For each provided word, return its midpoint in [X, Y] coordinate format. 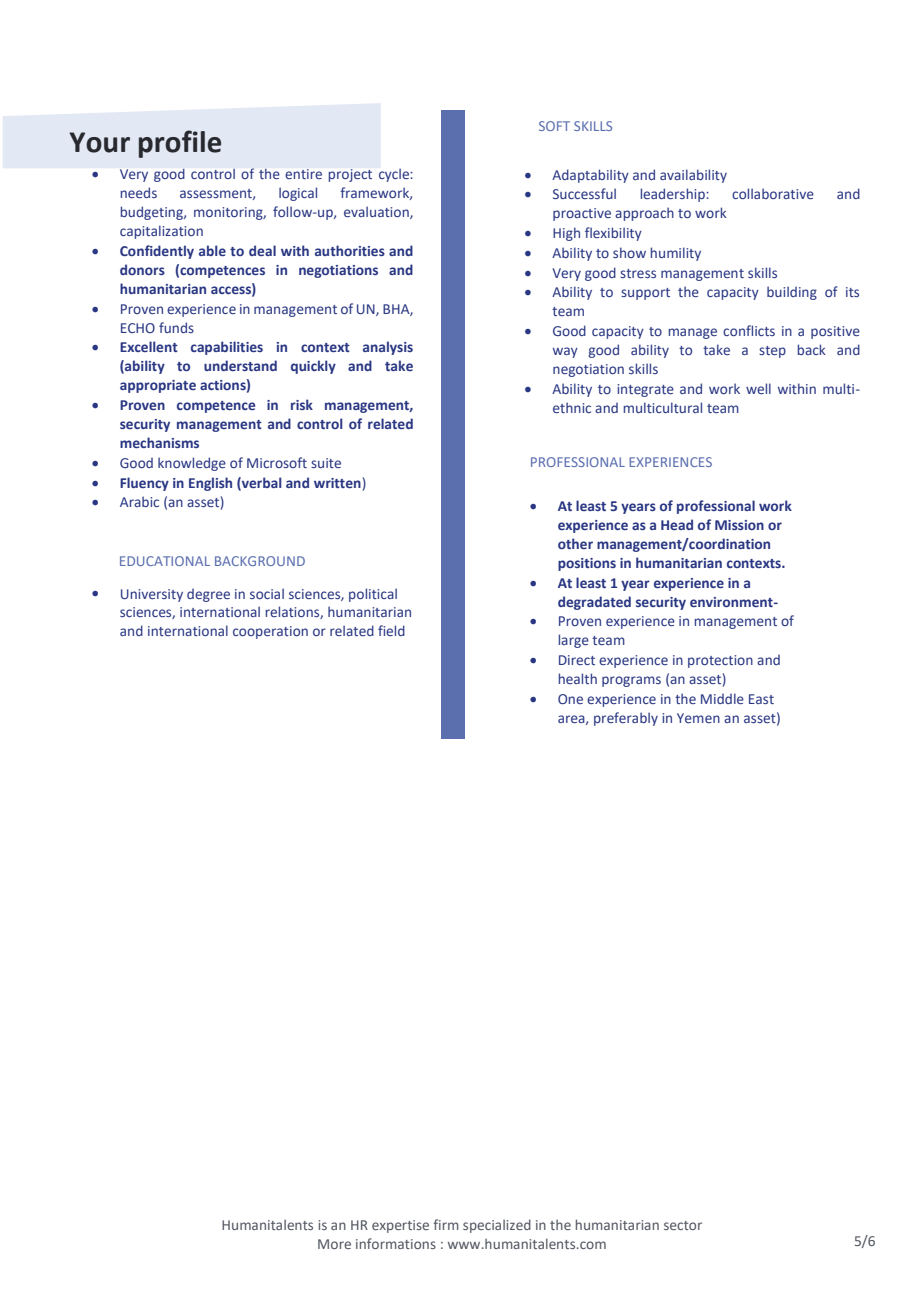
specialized [497, 1226]
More [334, 1244]
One [570, 699]
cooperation [270, 632]
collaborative [773, 193]
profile [180, 144]
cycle [395, 175]
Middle [722, 698]
